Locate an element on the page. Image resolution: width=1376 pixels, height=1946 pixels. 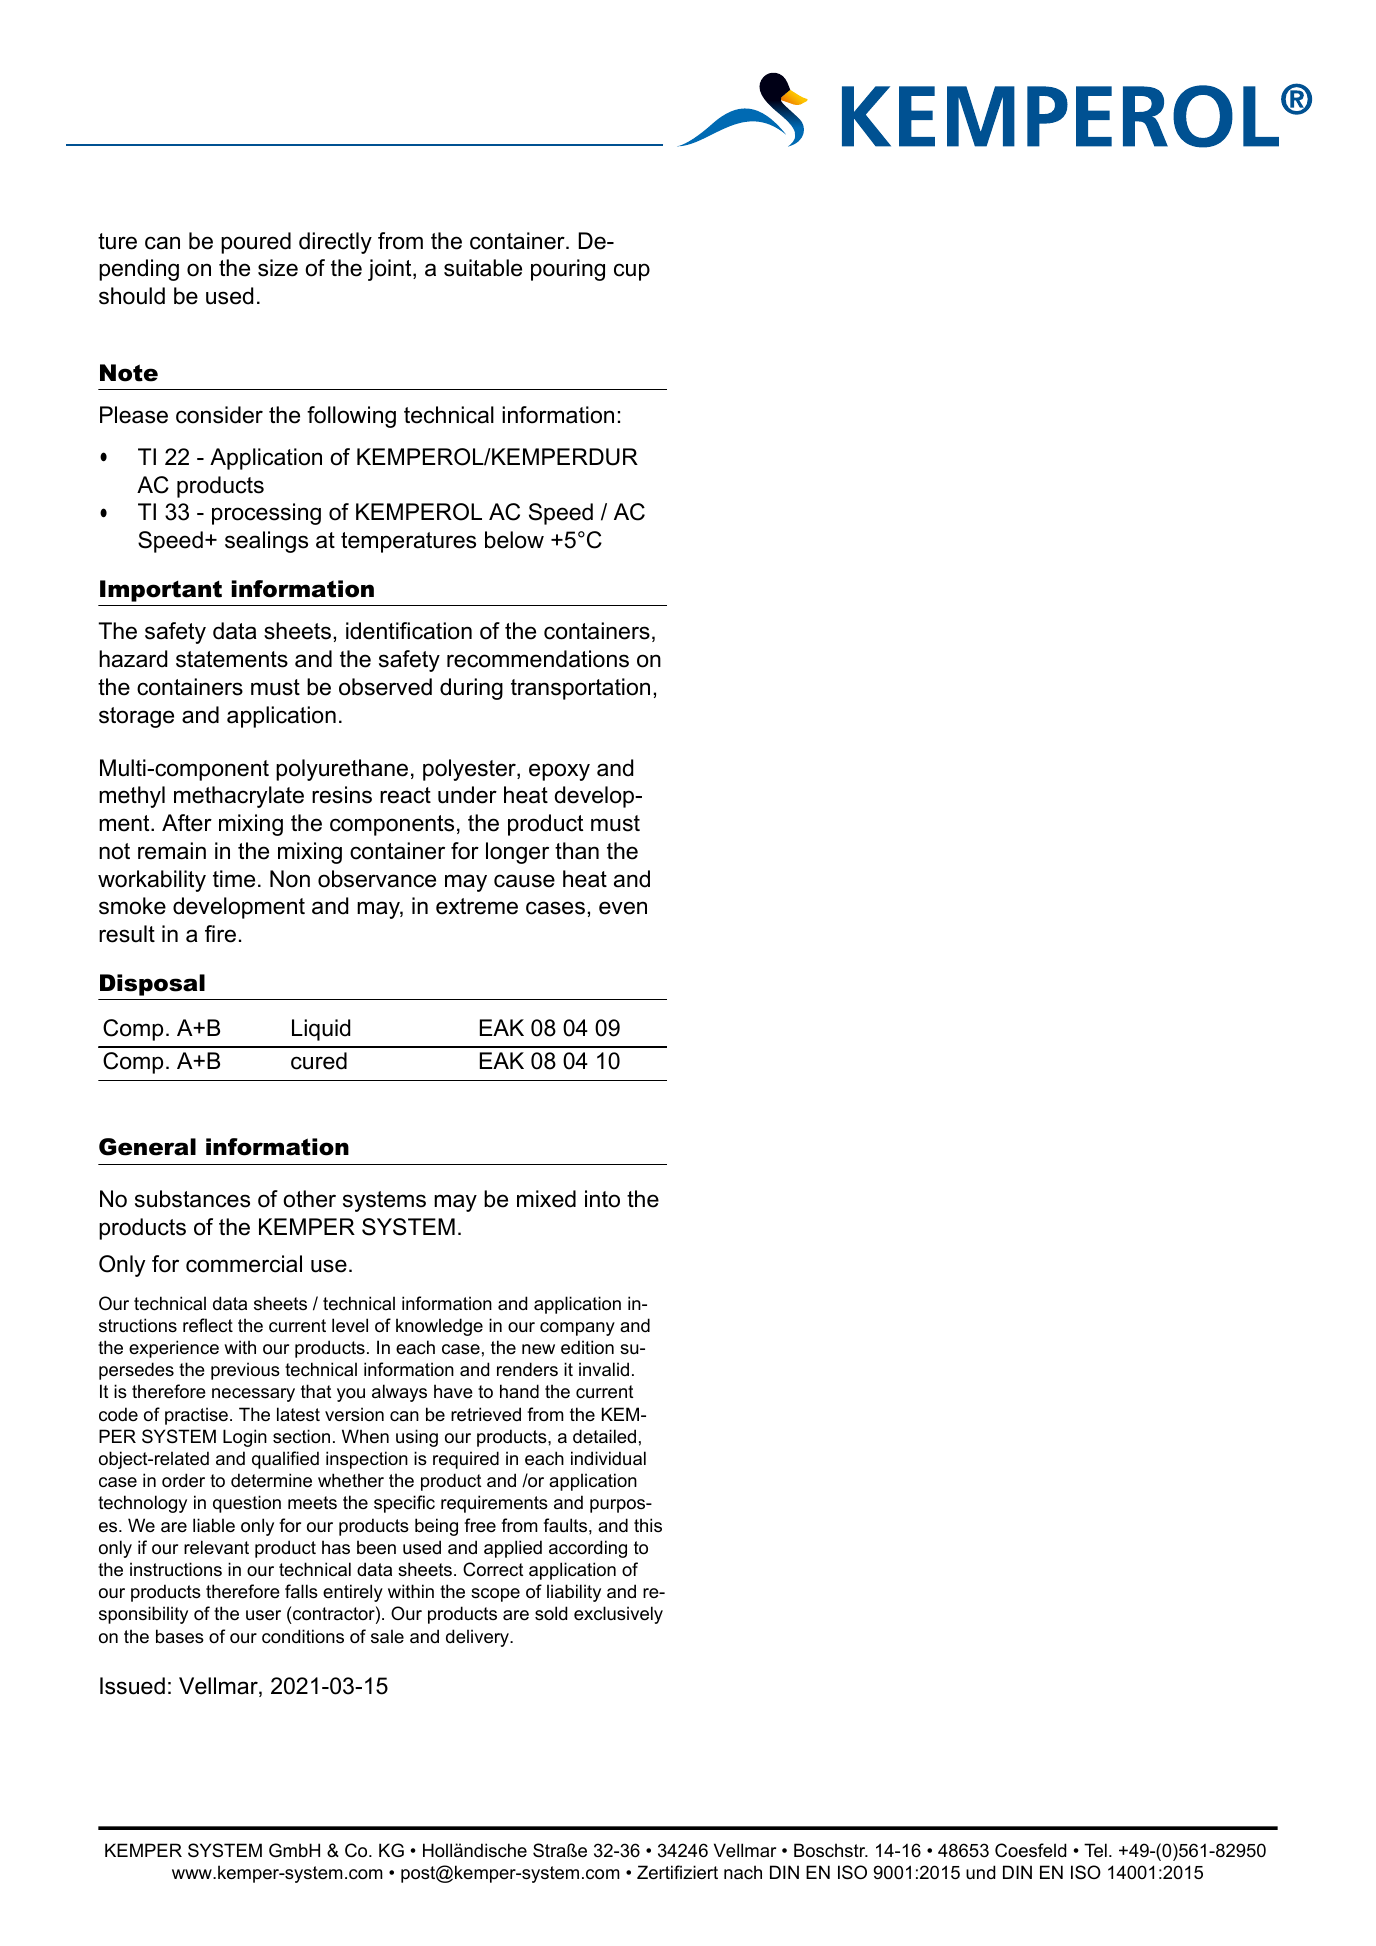
pouring is located at coordinates (568, 270).
